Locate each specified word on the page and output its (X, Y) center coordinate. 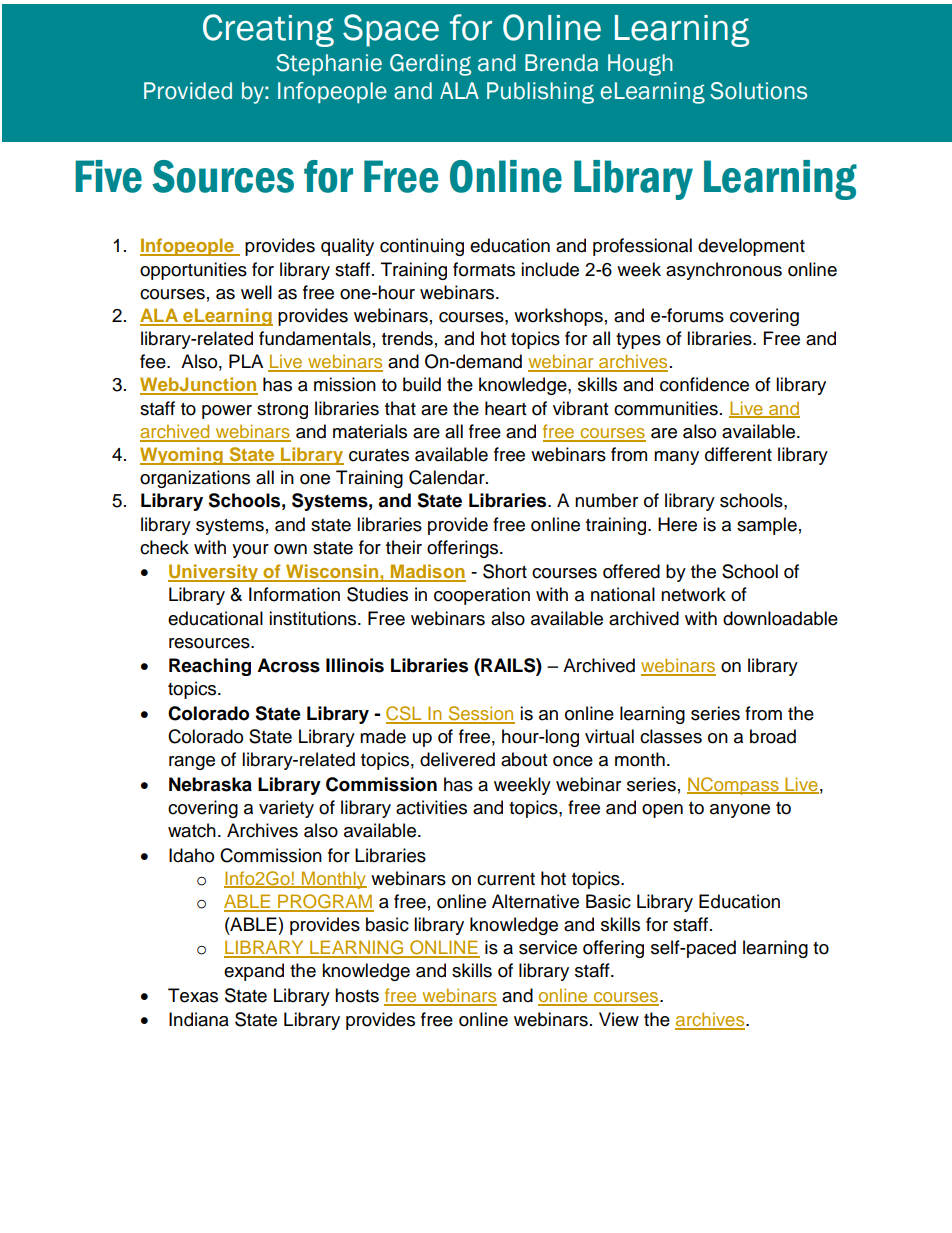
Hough (640, 65)
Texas (193, 995)
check (164, 547)
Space (391, 30)
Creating (268, 30)
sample (767, 526)
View (619, 1019)
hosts (357, 995)
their (404, 547)
